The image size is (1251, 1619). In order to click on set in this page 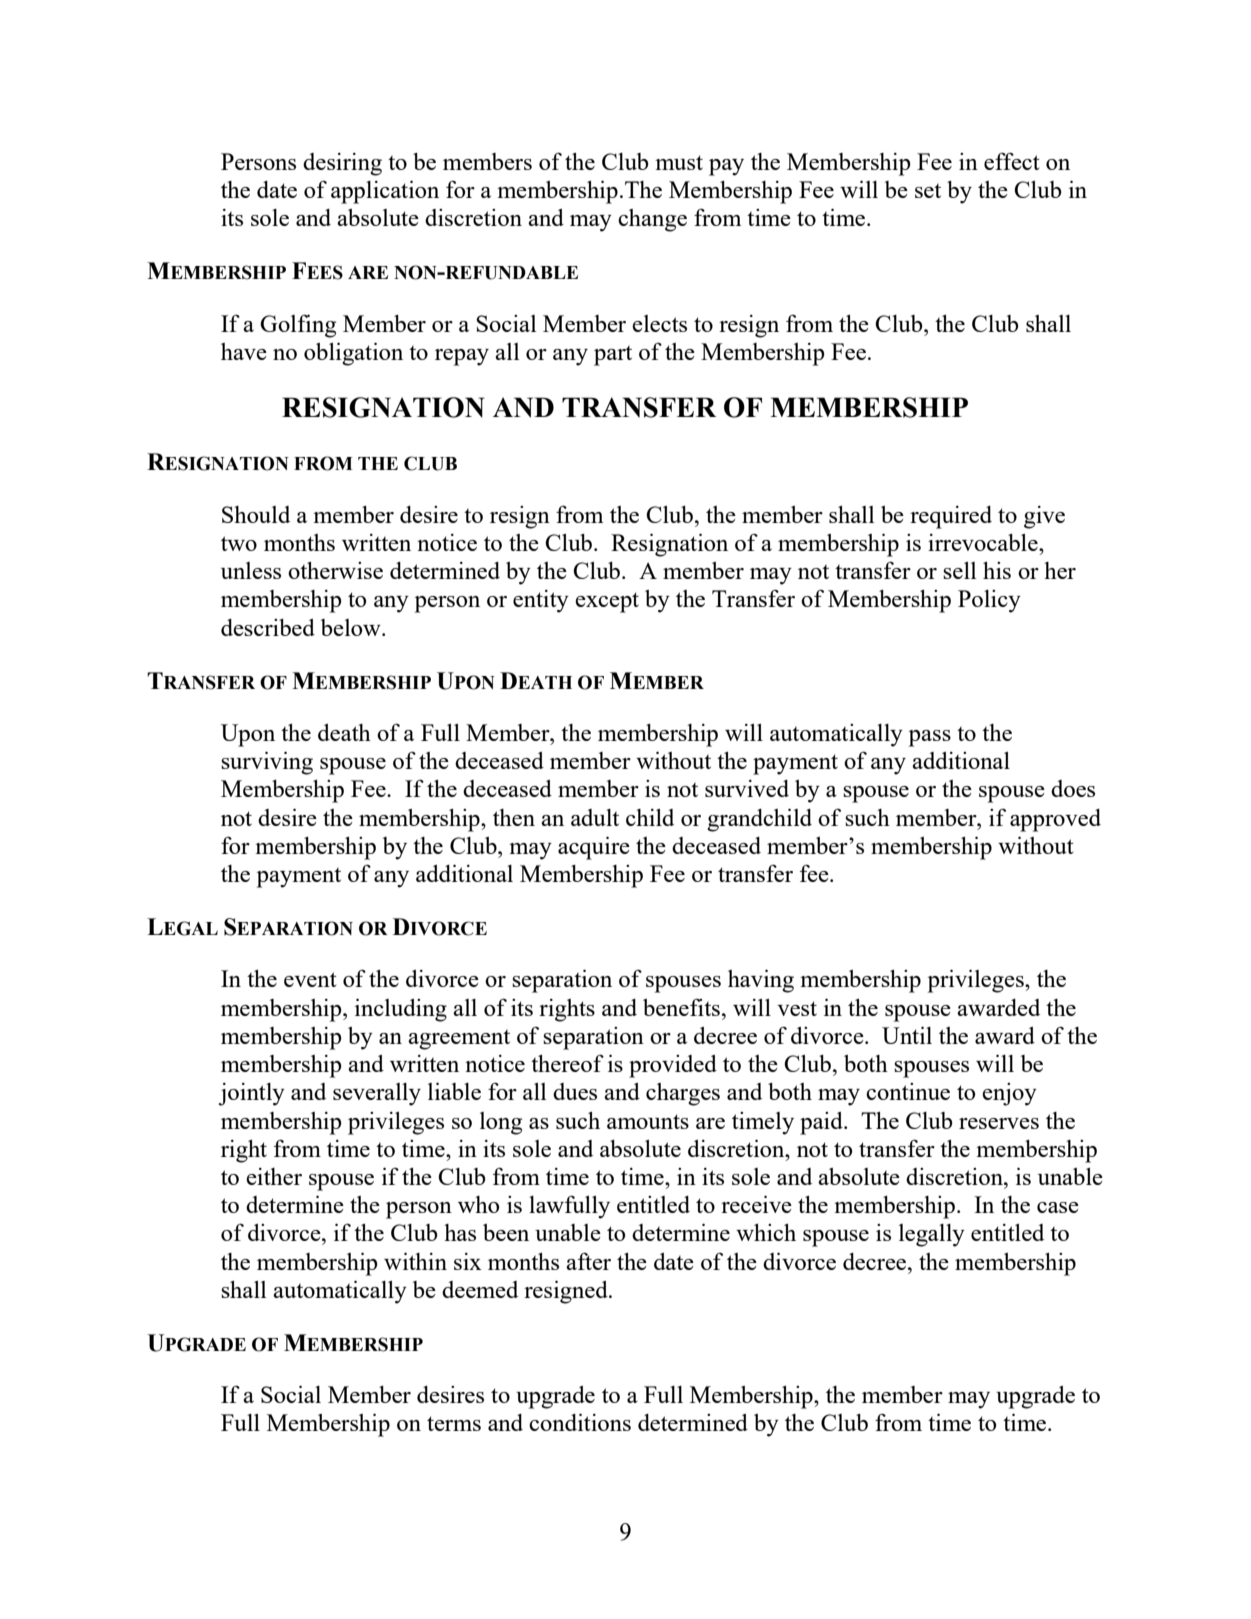, I will do `click(928, 191)`.
